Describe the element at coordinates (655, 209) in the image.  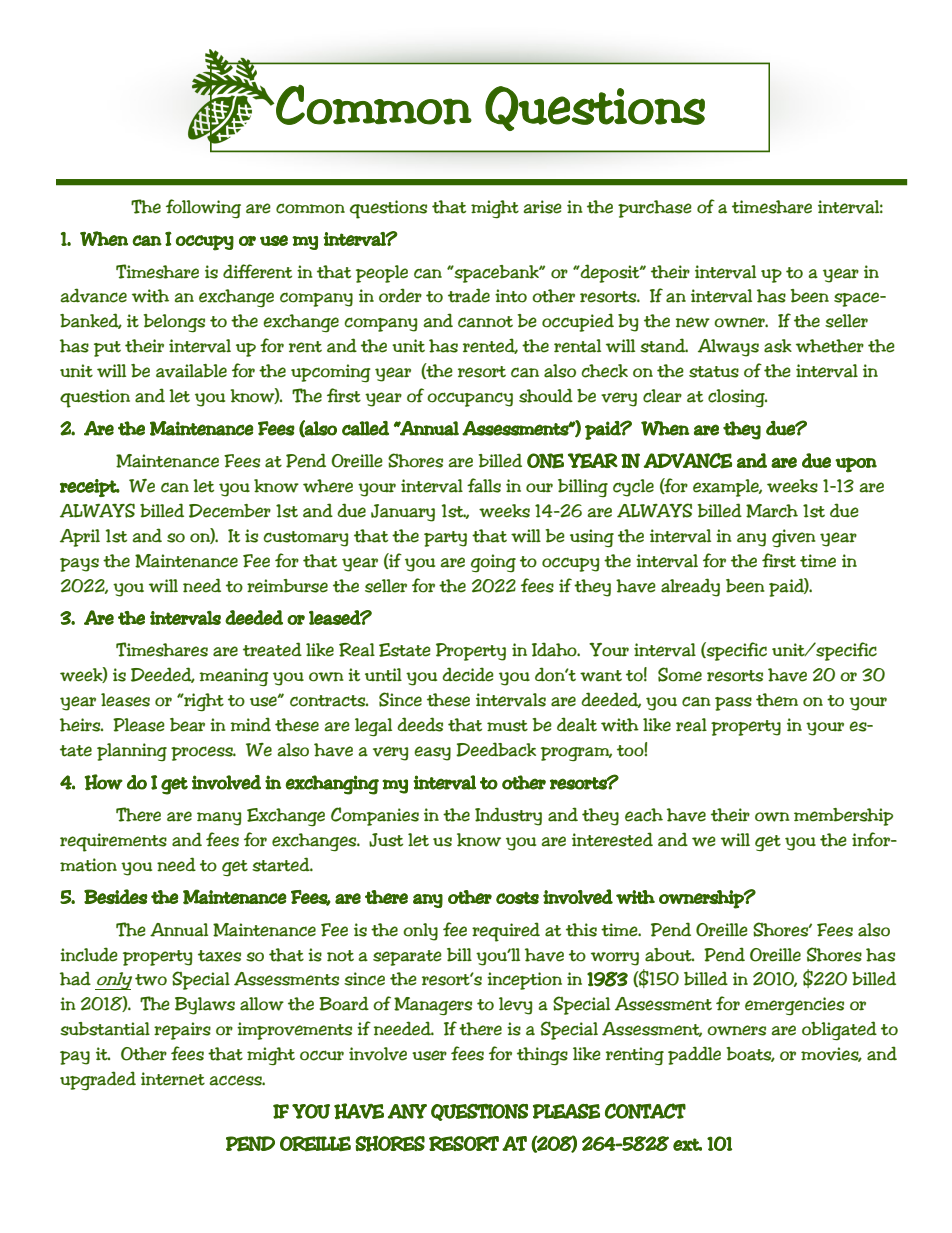
I see `purchase` at that location.
